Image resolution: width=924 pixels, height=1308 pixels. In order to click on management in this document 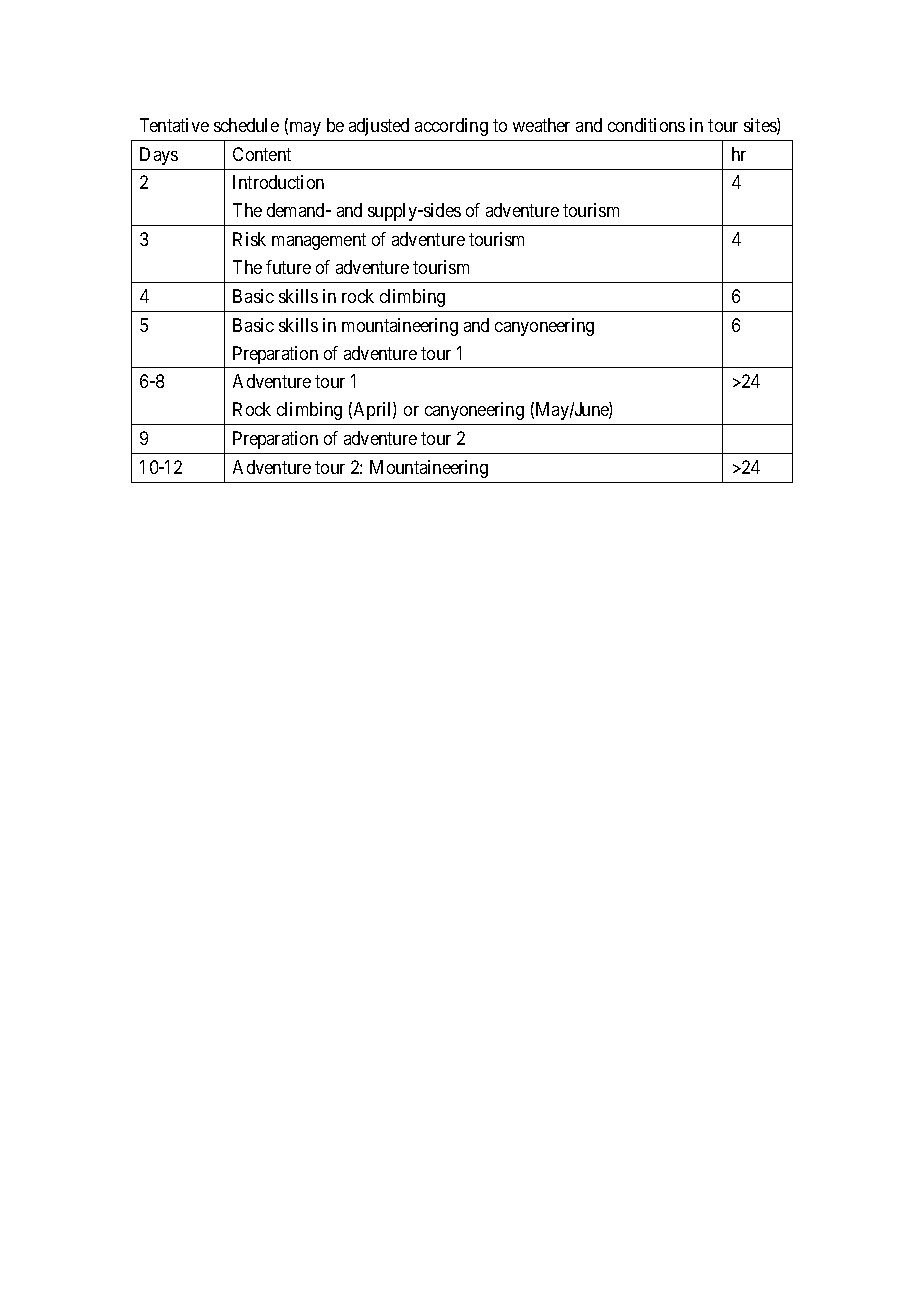, I will do `click(319, 241)`.
